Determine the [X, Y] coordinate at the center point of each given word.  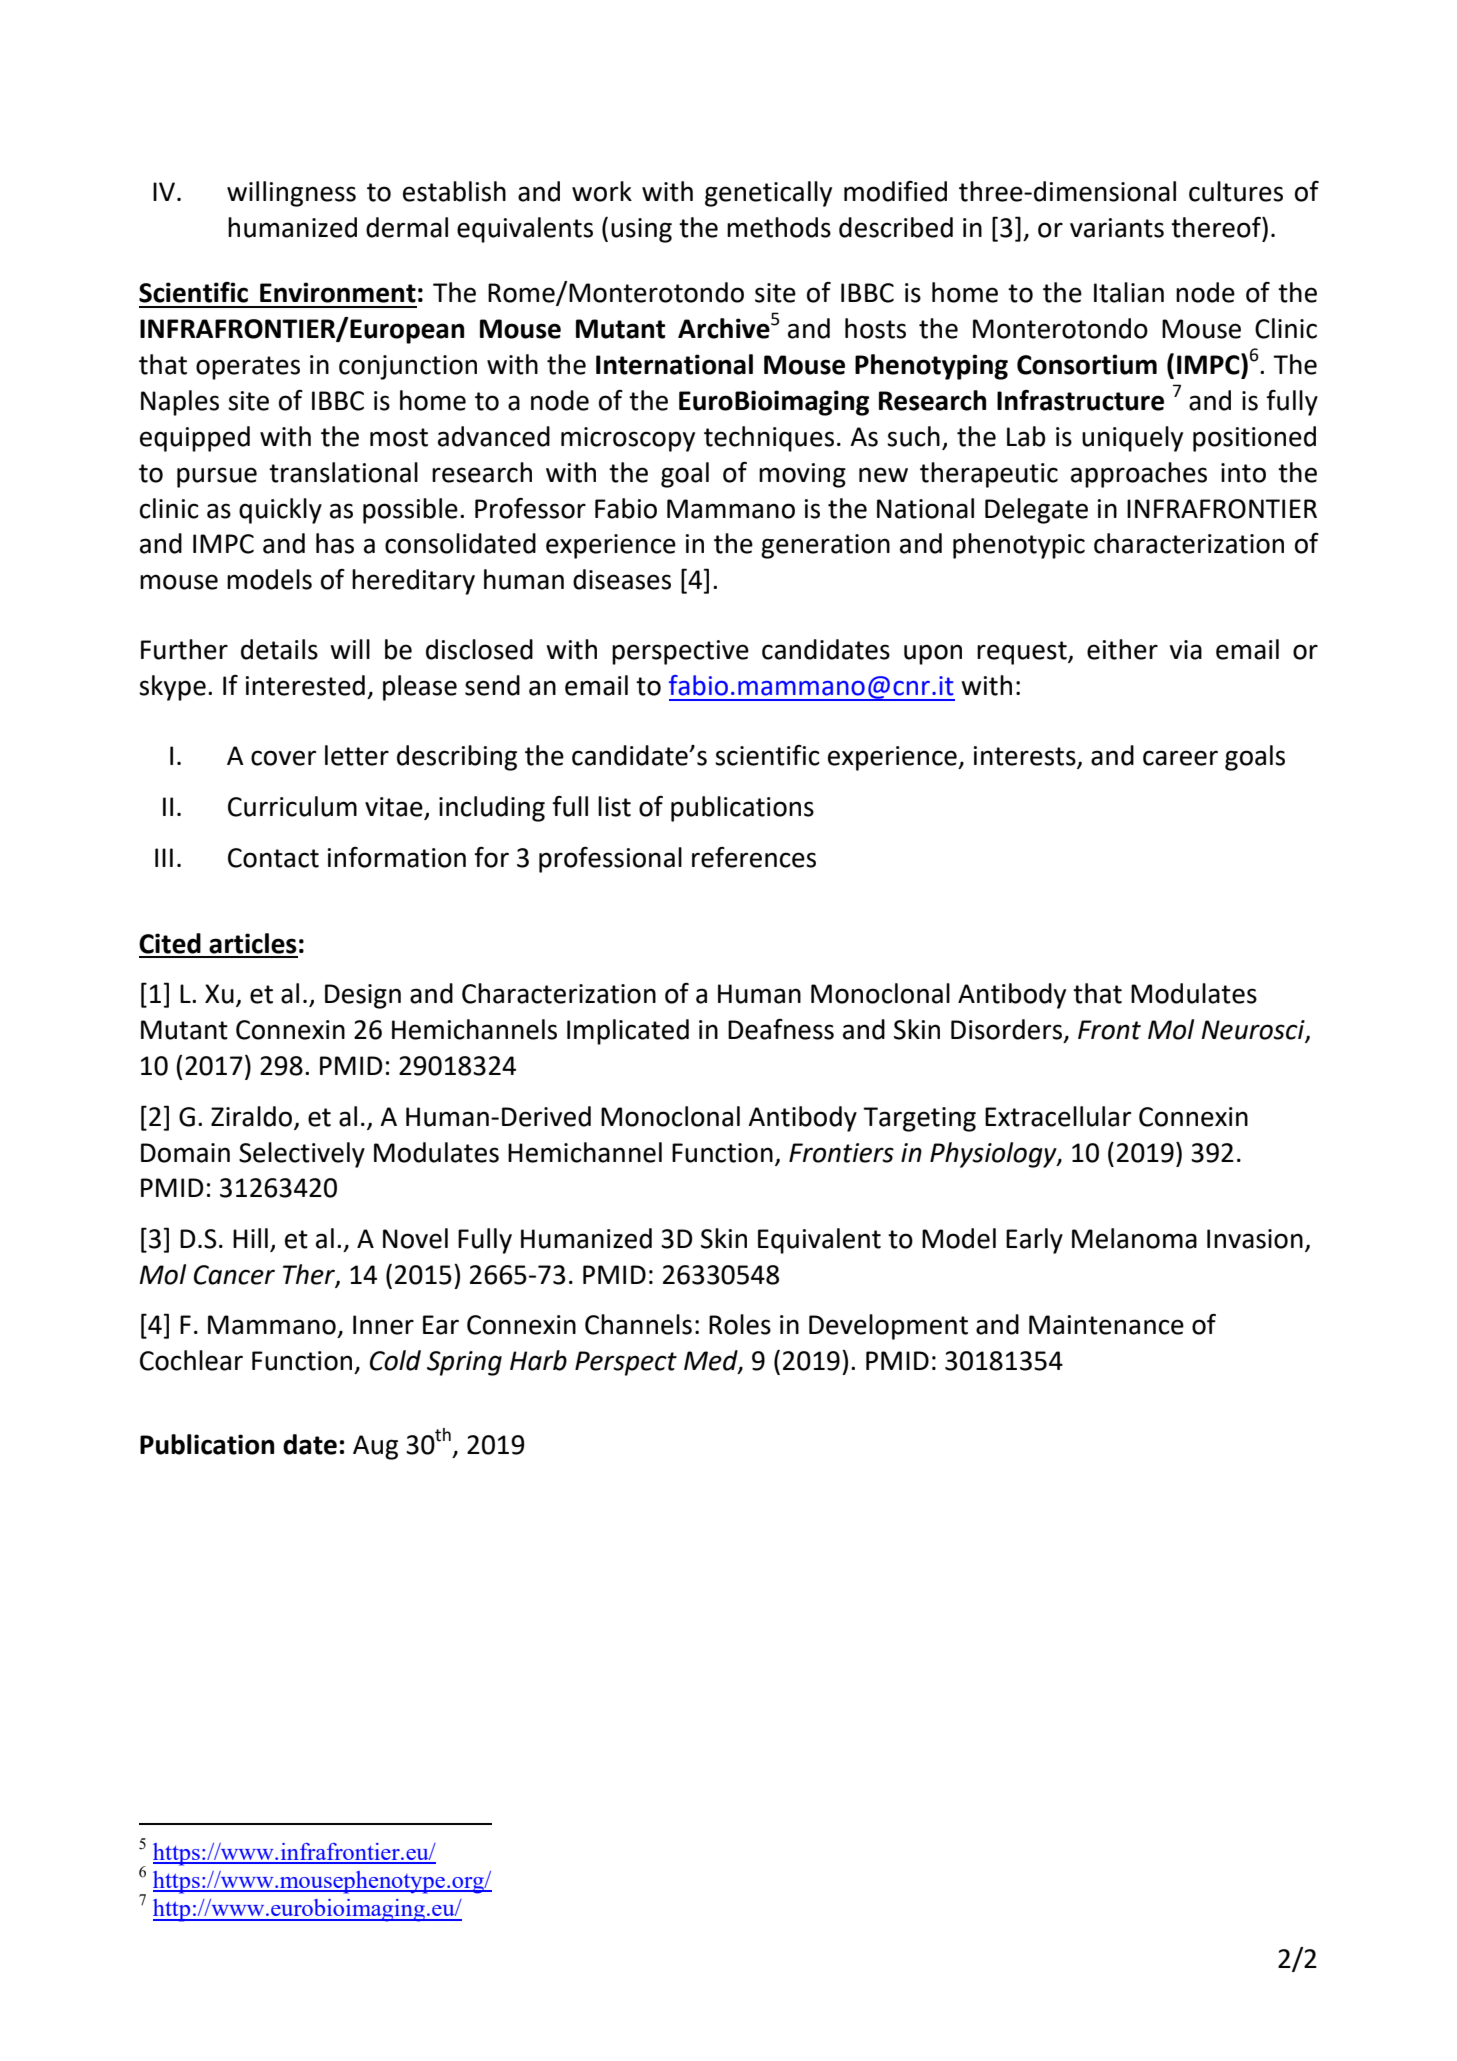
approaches [1139, 475]
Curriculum [292, 806]
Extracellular [1058, 1116]
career [1180, 758]
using [641, 230]
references [754, 857]
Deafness [781, 1029]
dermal [407, 227]
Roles [740, 1324]
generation [825, 546]
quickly [280, 511]
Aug [375, 1447]
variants [1117, 228]
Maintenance [1106, 1325]
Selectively [302, 1155]
